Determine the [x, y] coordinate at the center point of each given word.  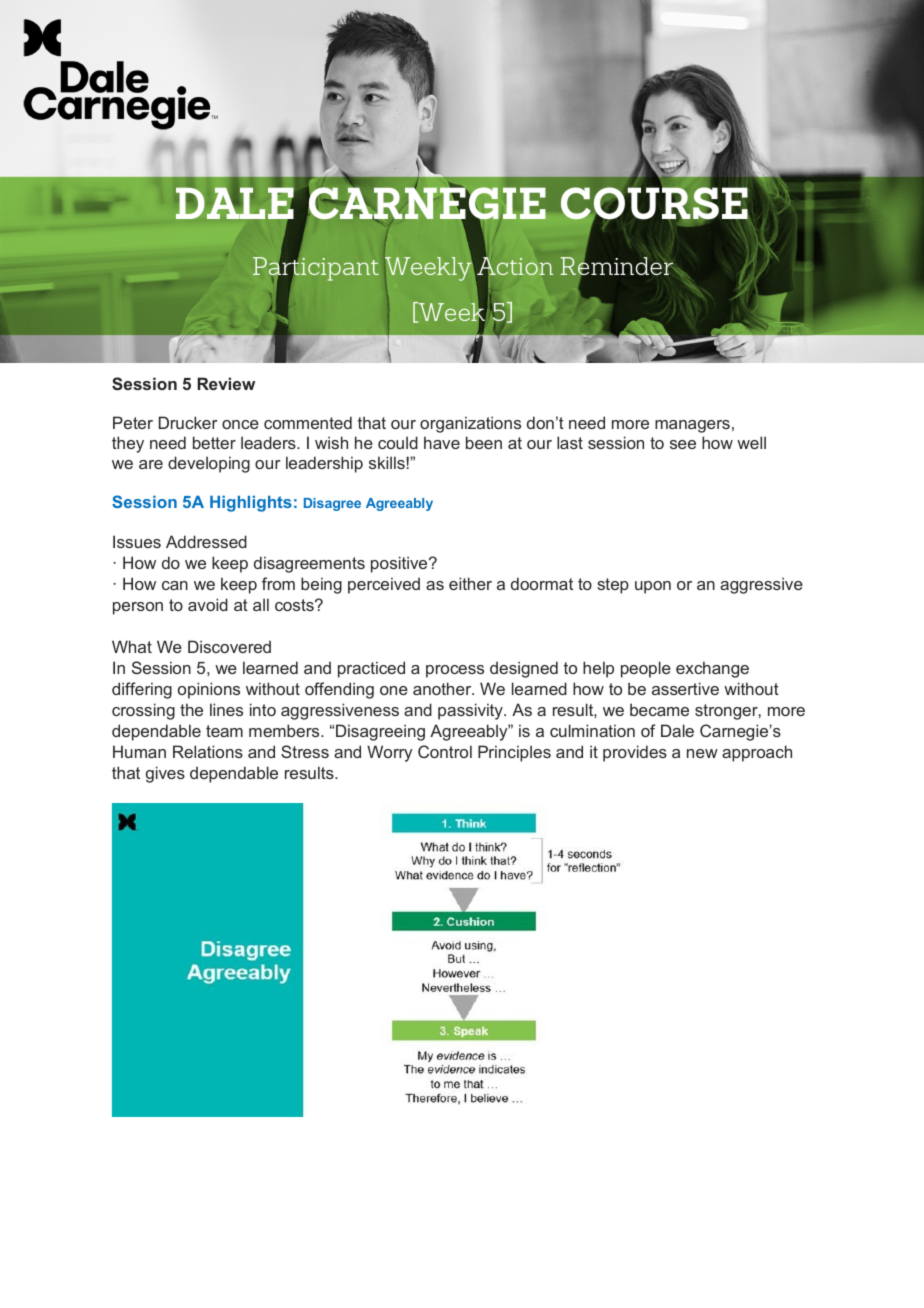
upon [653, 587]
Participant [316, 269]
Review [226, 383]
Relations [208, 751]
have [442, 442]
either [470, 583]
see [683, 444]
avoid [208, 604]
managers [692, 426]
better [214, 442]
